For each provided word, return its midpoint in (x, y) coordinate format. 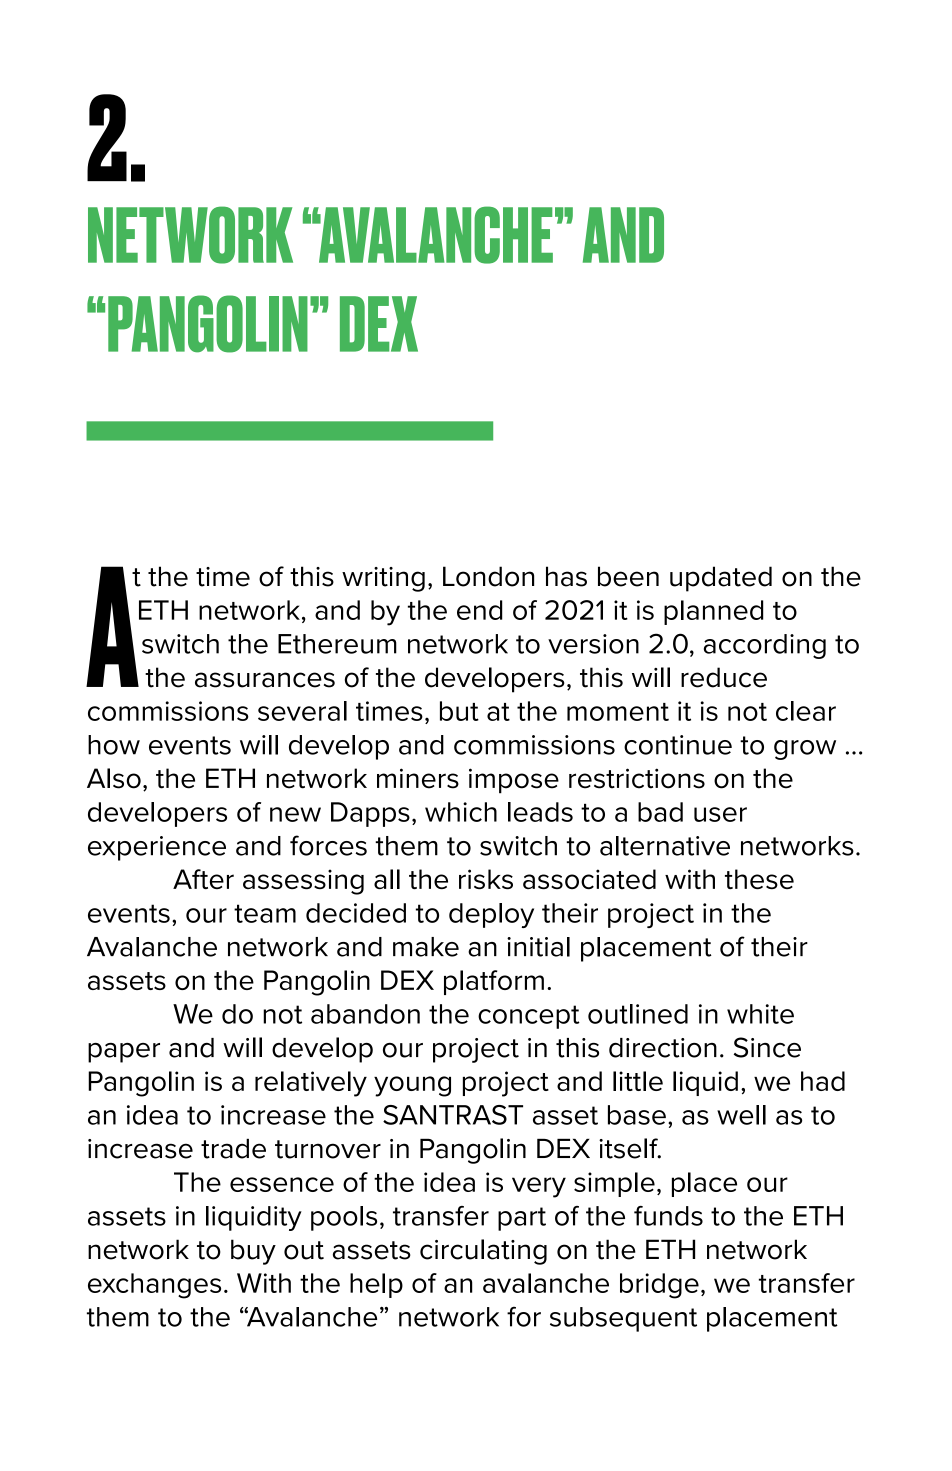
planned (713, 612)
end (480, 610)
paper (124, 1053)
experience (157, 848)
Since (767, 1047)
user (720, 814)
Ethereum (337, 644)
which (461, 812)
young (412, 1086)
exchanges (154, 1286)
